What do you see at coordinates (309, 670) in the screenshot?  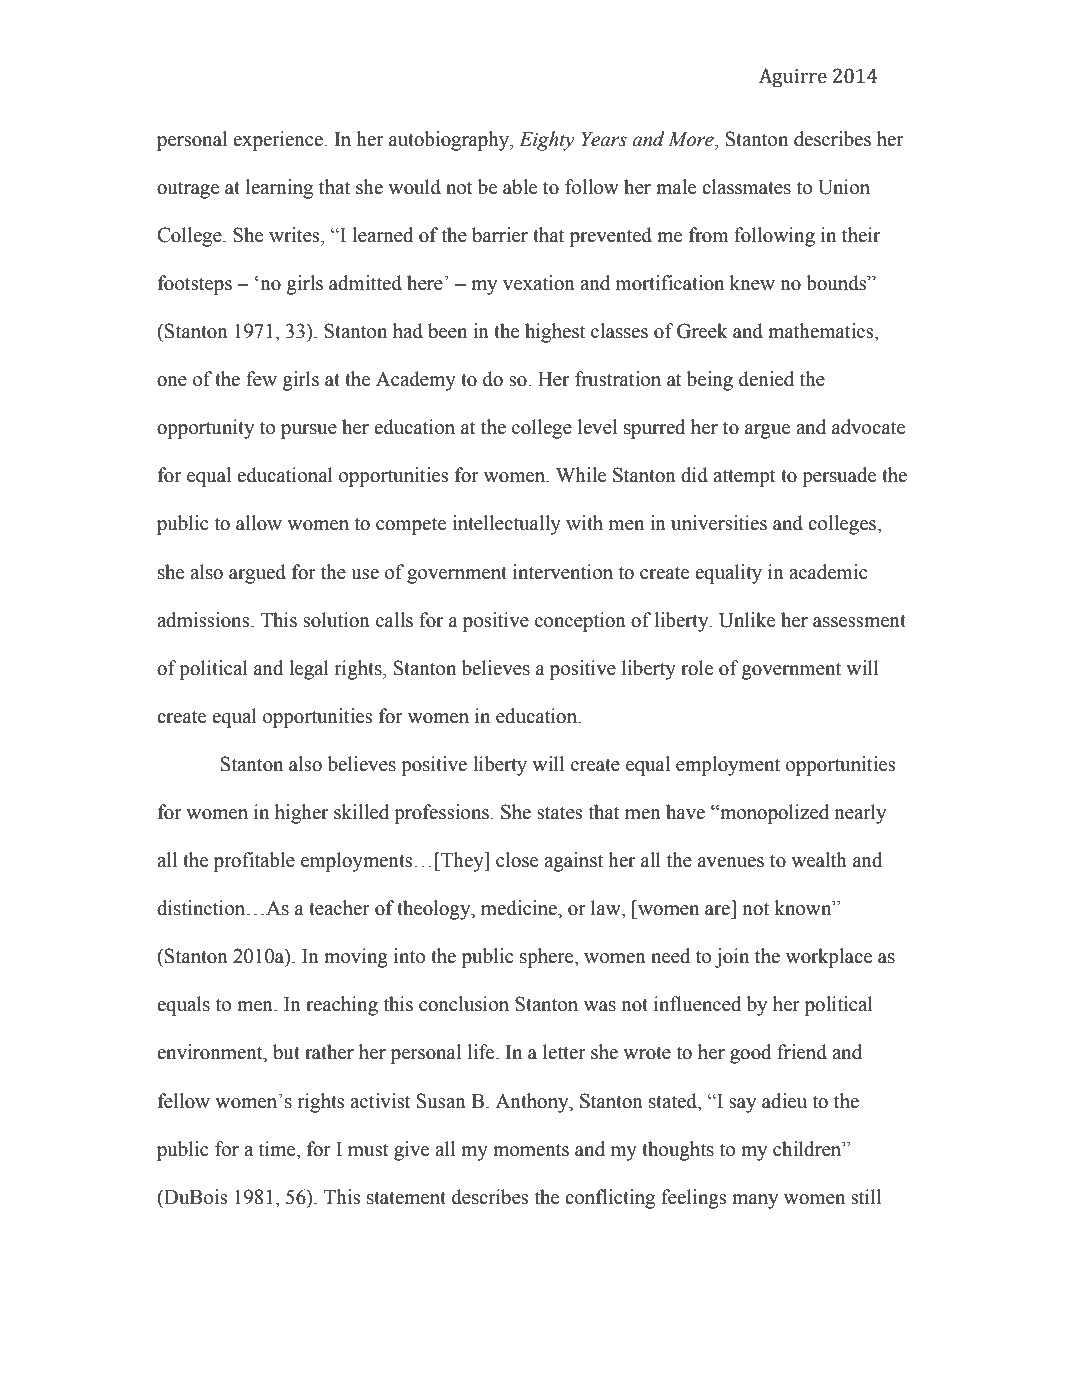 I see `legal` at bounding box center [309, 670].
